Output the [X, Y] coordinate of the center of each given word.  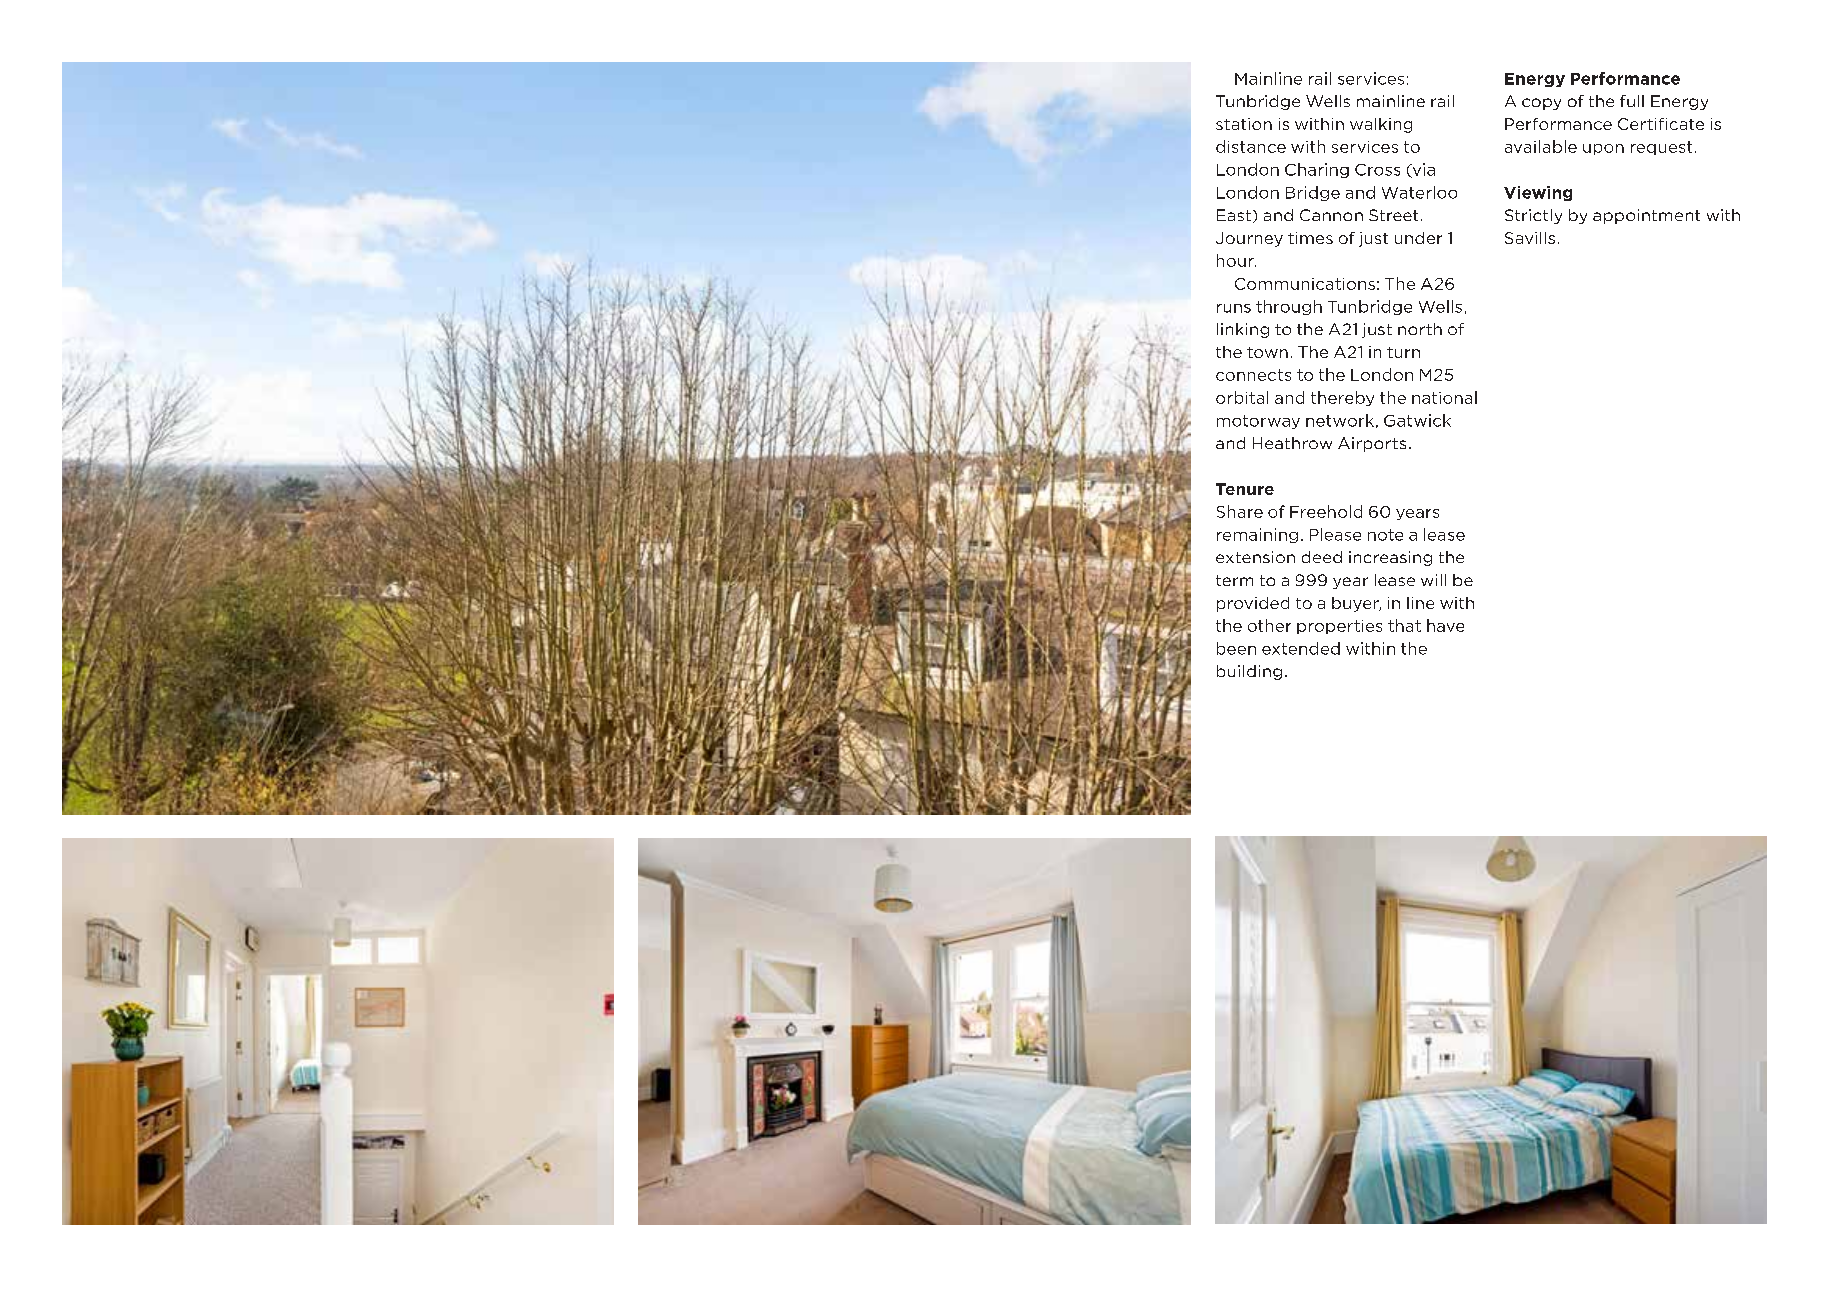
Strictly [1533, 216]
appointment [1646, 216]
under [1418, 238]
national [1444, 397]
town [1267, 352]
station [1244, 124]
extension [1255, 557]
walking [1381, 125]
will [1433, 580]
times [1310, 238]
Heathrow [1292, 443]
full [1632, 101]
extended [1301, 648]
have [1445, 625]
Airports [1372, 444]
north [1420, 329]
